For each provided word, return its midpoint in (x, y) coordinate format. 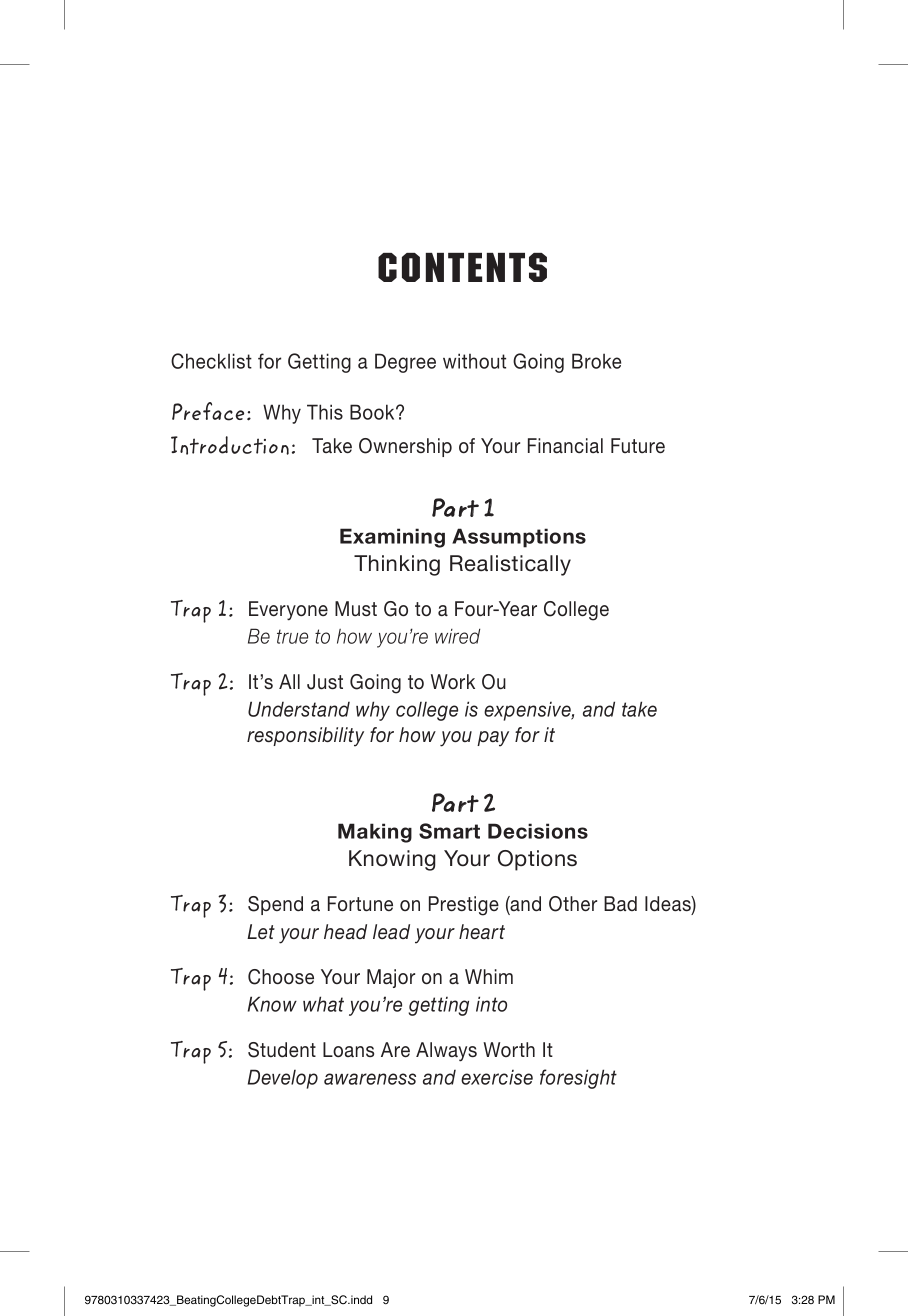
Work (453, 681)
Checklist (211, 361)
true (292, 636)
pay (493, 739)
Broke (596, 361)
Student (282, 1050)
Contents (462, 267)
